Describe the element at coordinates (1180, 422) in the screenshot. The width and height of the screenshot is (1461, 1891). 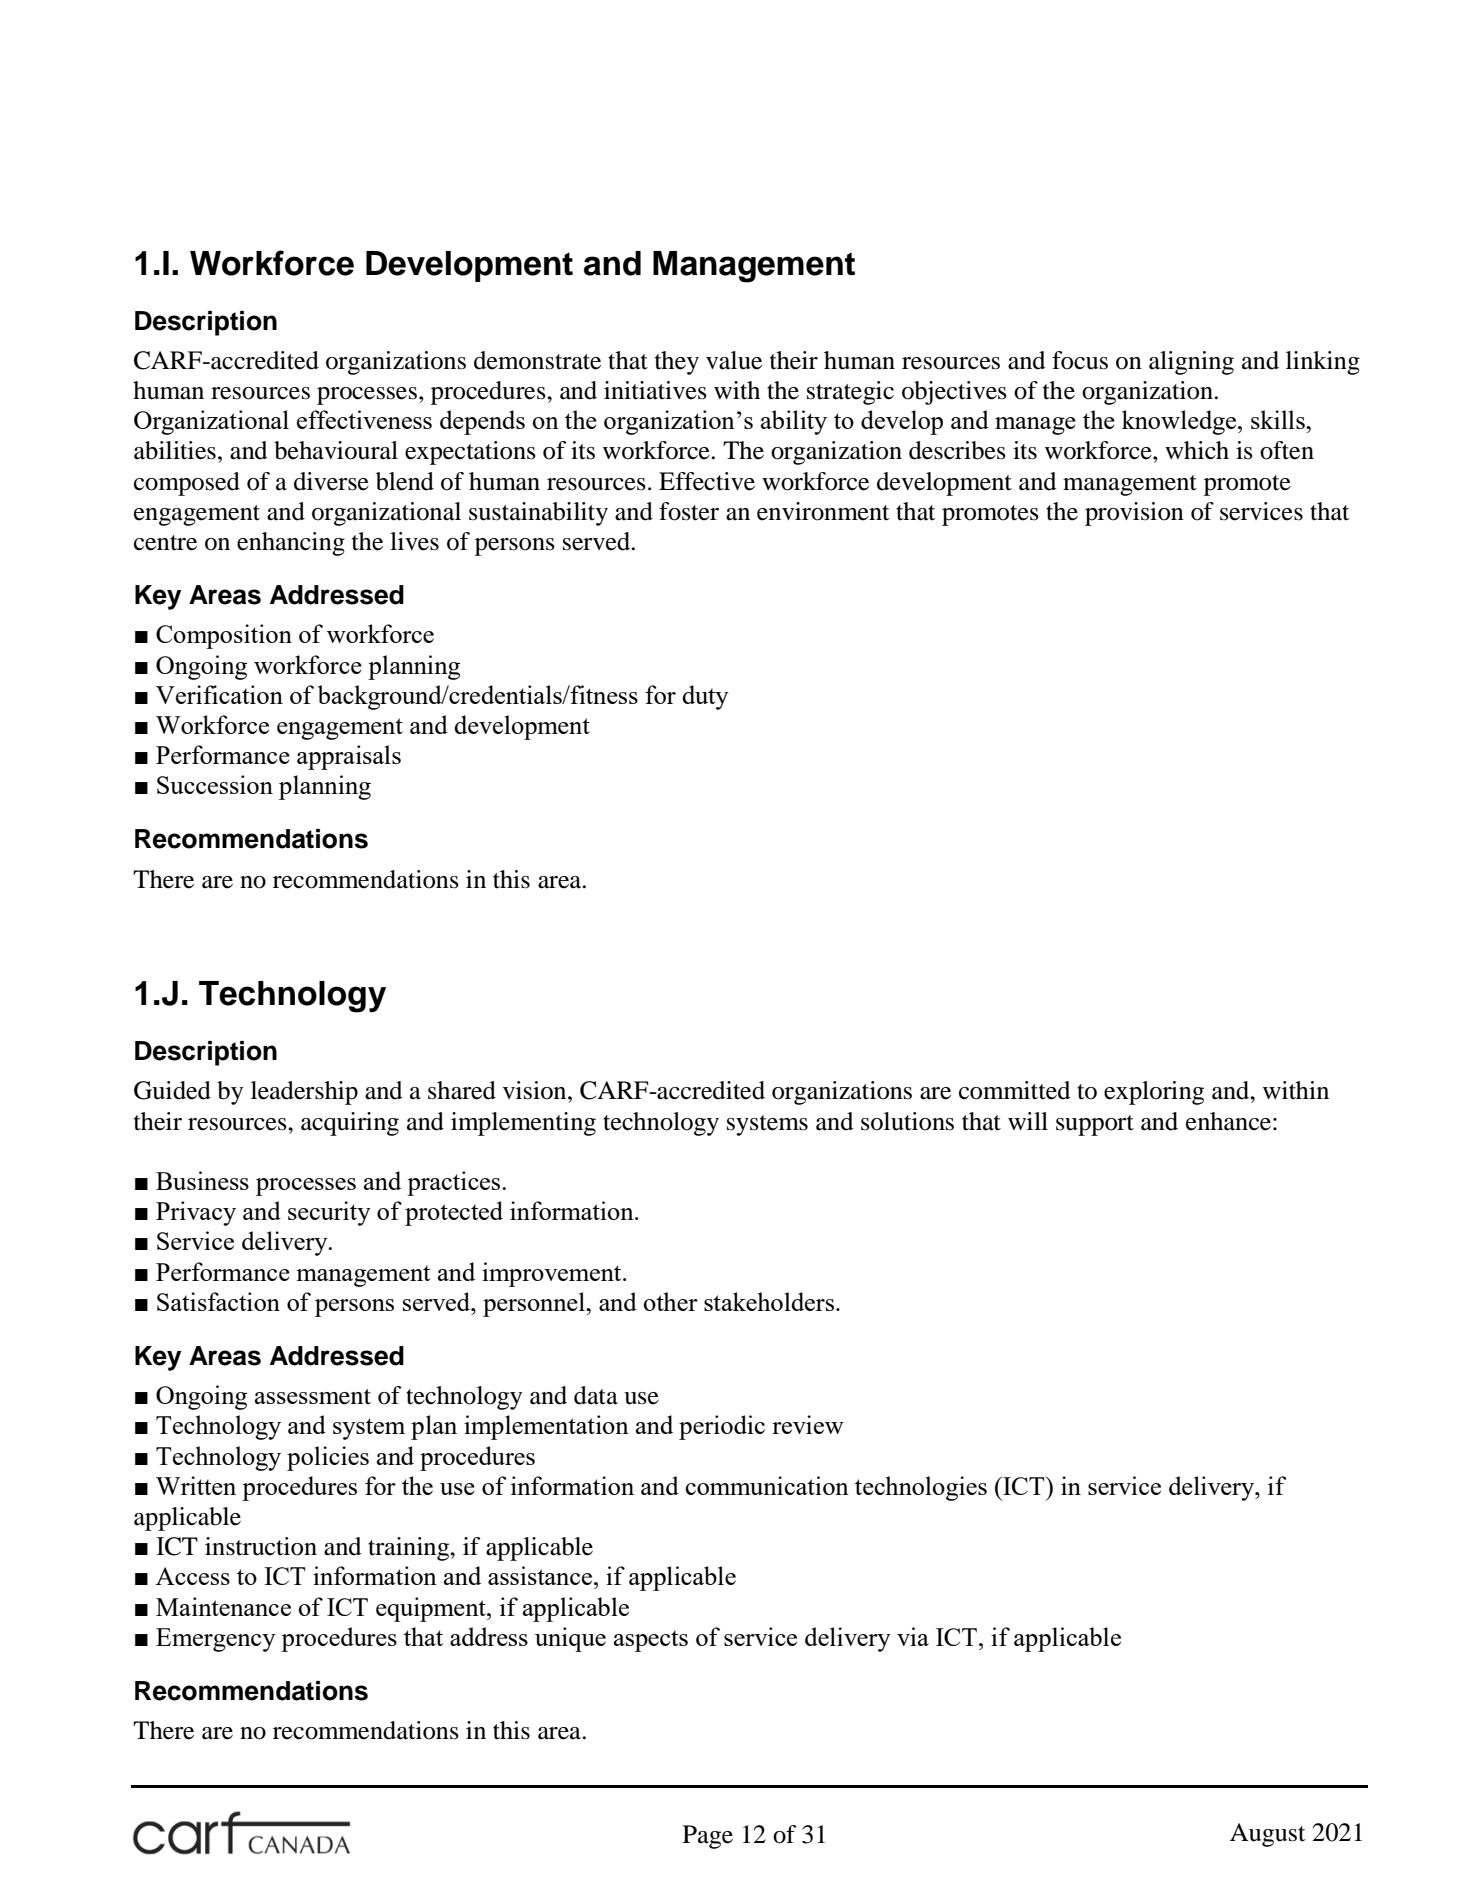
I see `knowledge` at that location.
